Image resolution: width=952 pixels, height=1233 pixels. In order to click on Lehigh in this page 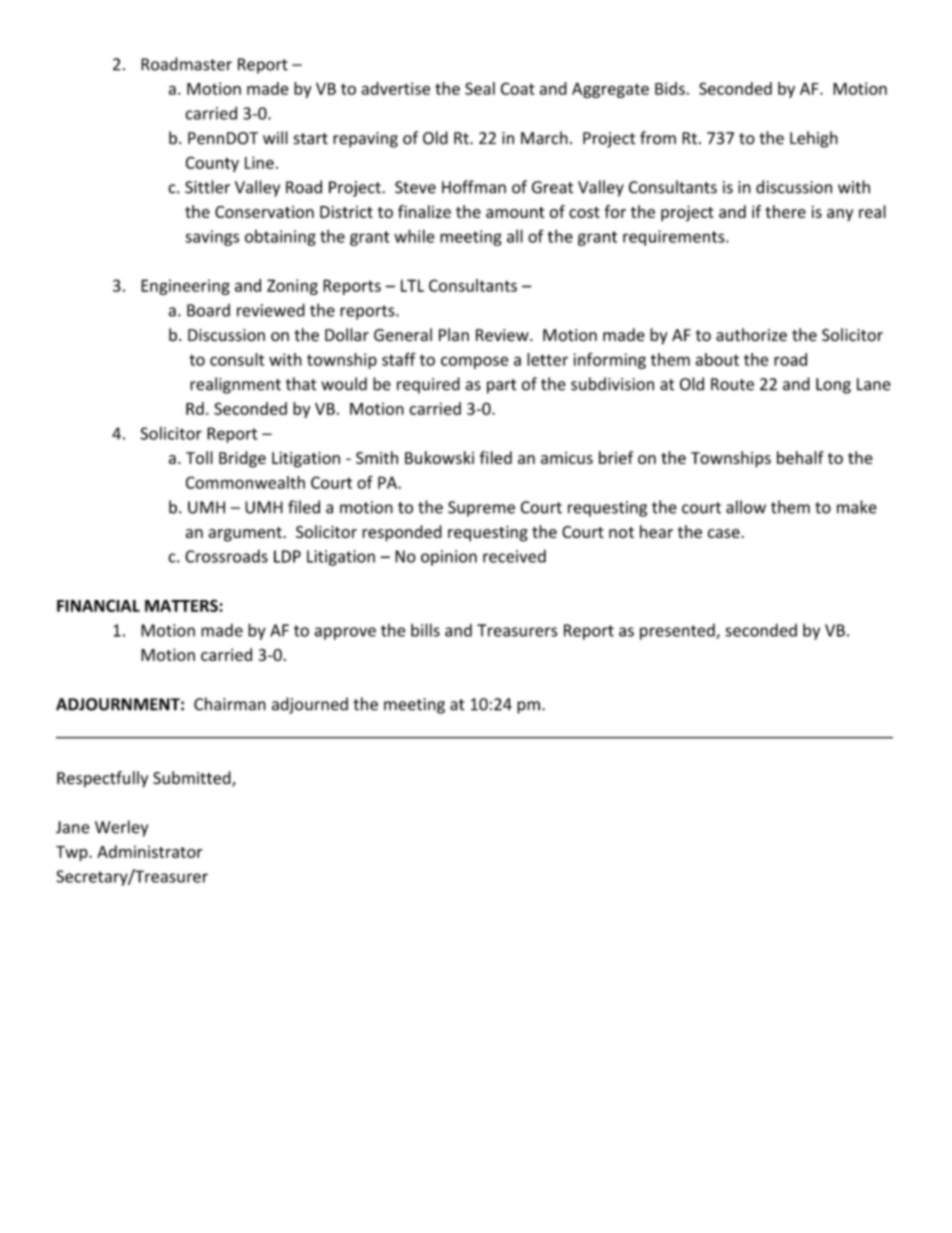, I will do `click(814, 139)`.
